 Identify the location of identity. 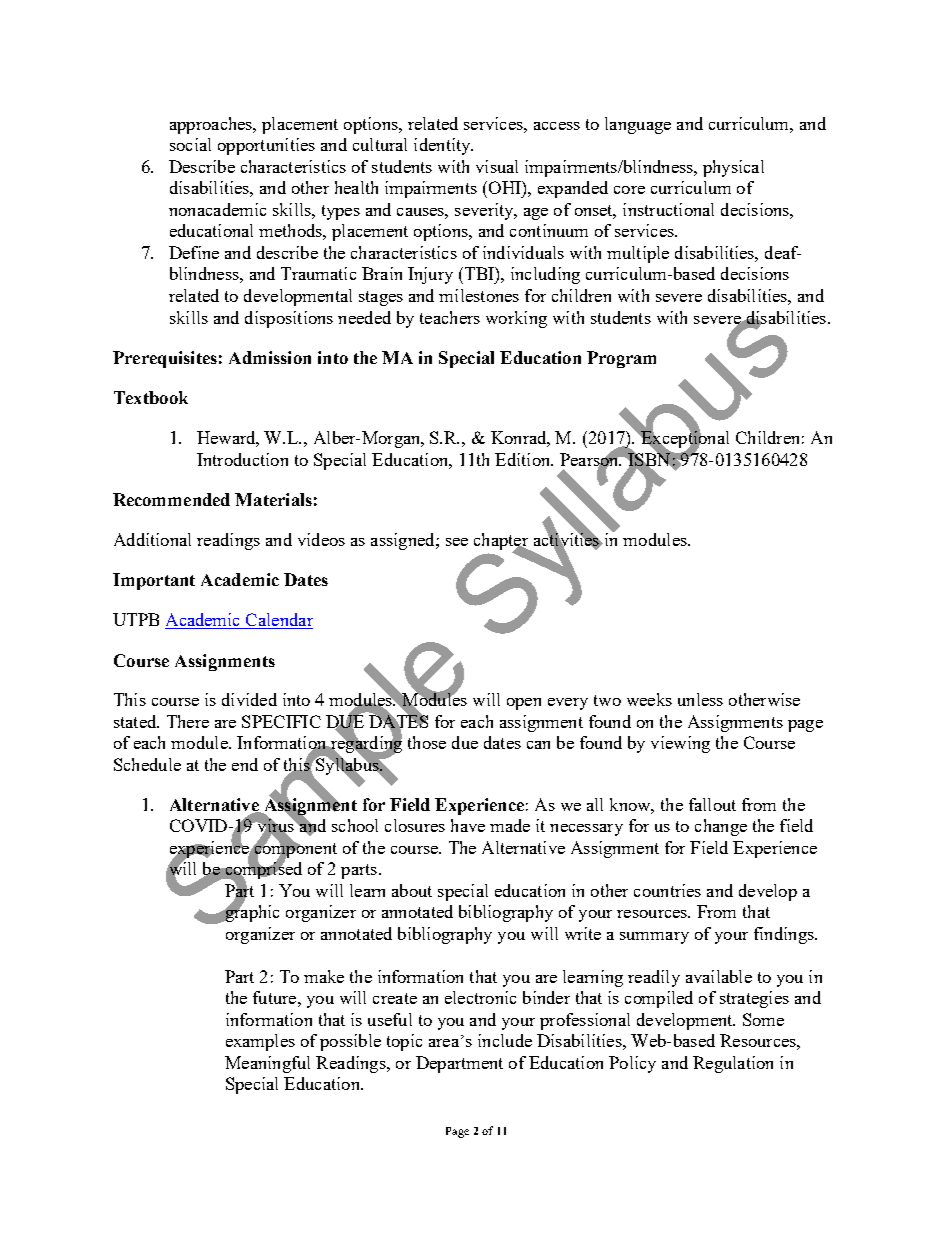
(443, 146).
